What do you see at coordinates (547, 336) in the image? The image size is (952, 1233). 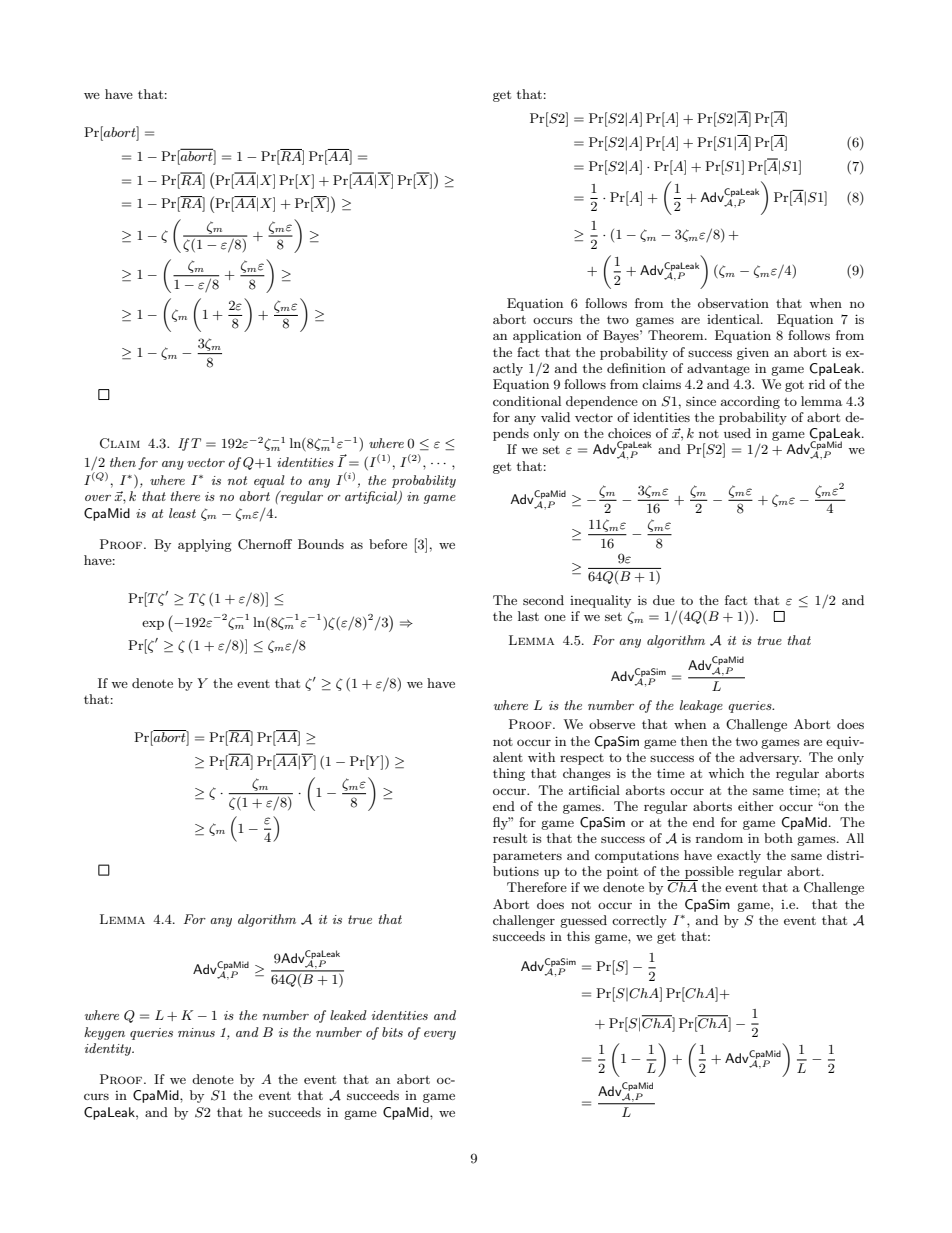 I see `application` at bounding box center [547, 336].
